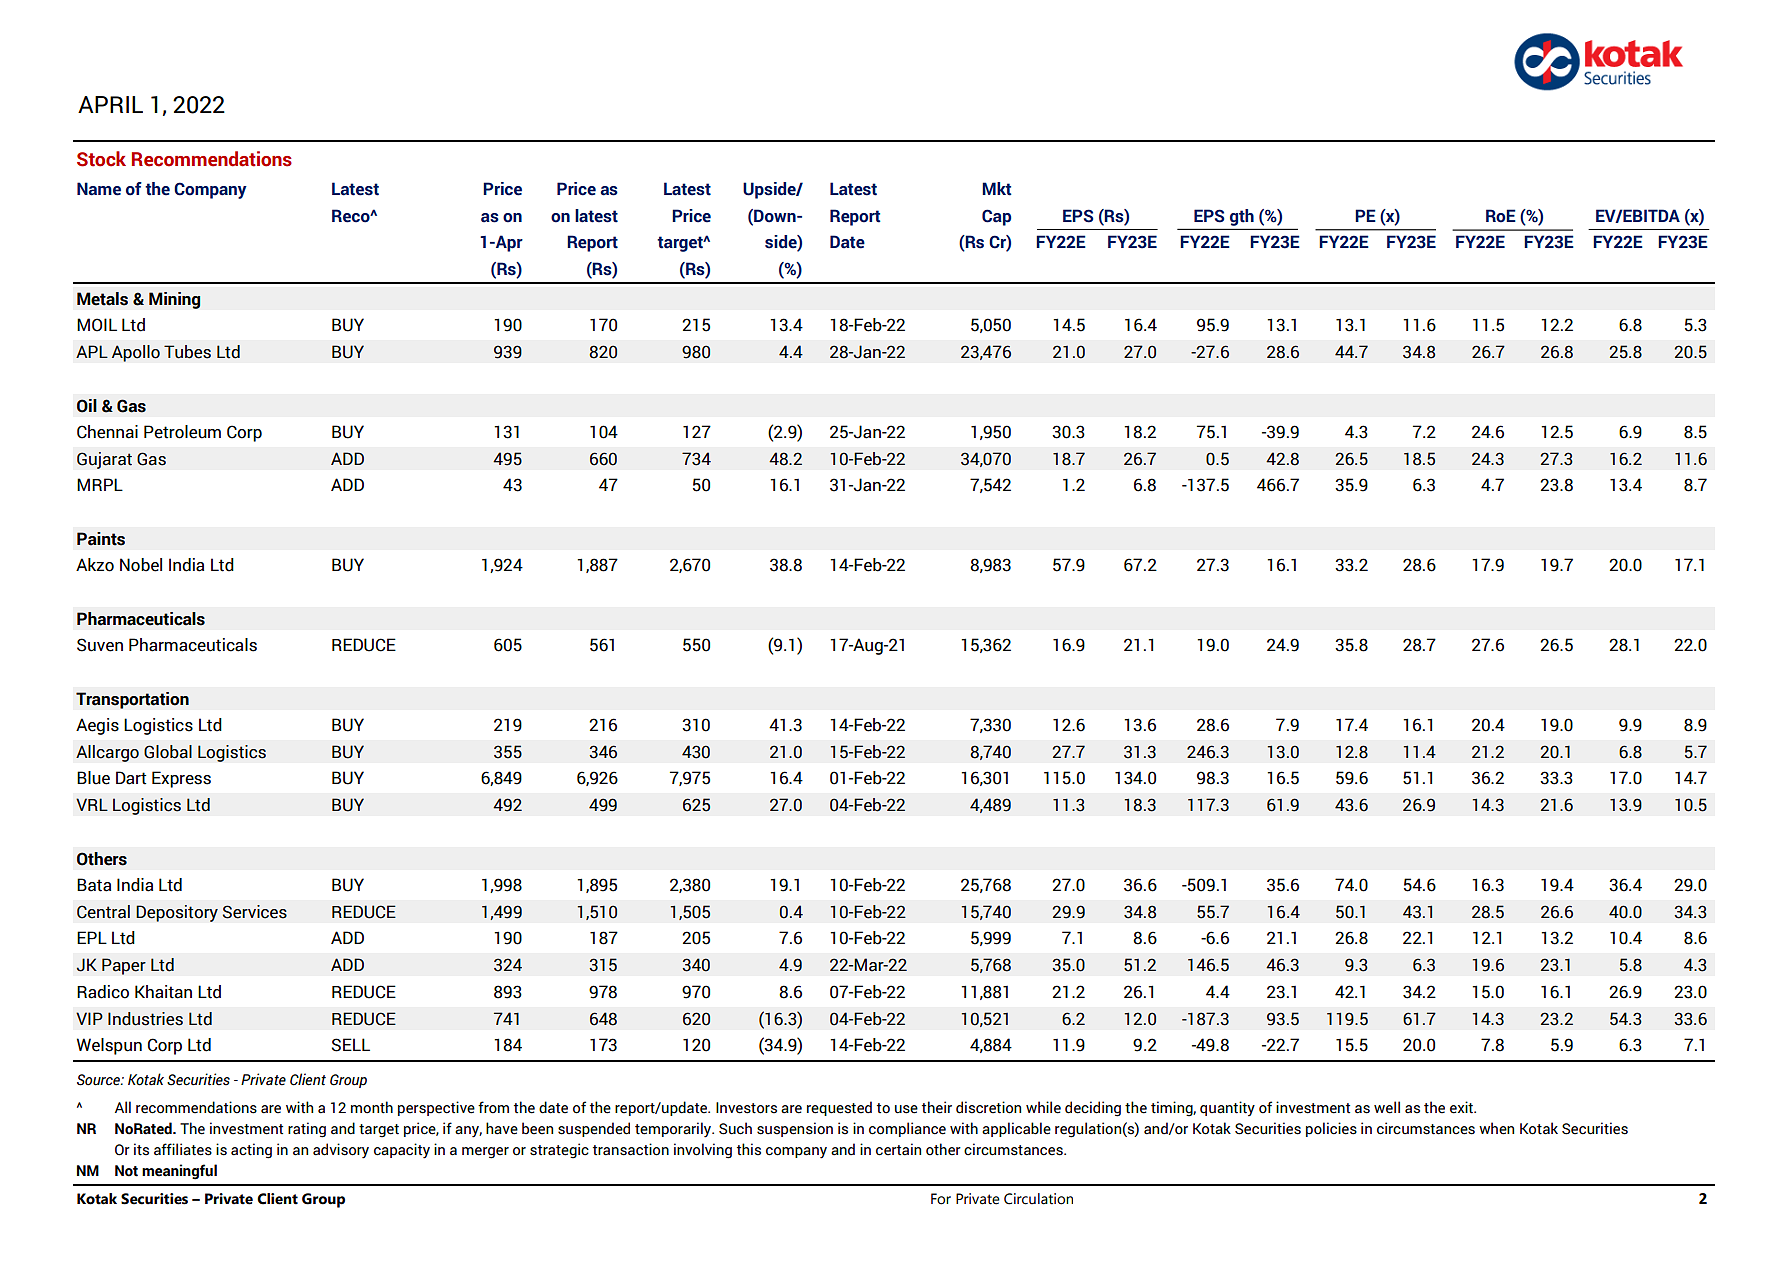  What do you see at coordinates (141, 565) in the image?
I see `Nobel` at bounding box center [141, 565].
